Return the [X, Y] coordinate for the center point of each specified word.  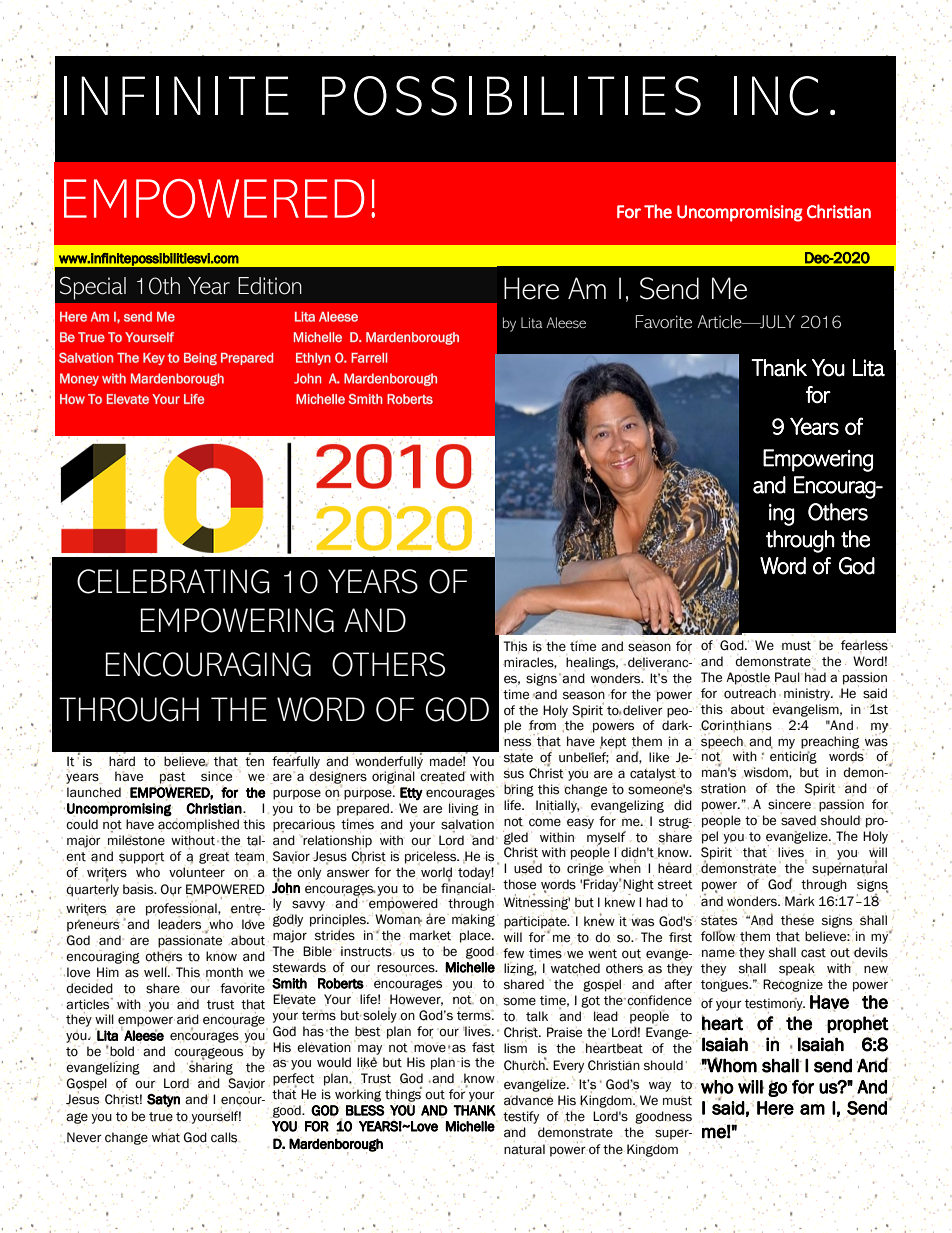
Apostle [748, 678]
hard [122, 761]
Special [93, 288]
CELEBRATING [173, 581]
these [797, 920]
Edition [270, 286]
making [473, 920]
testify [521, 1117]
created [443, 777]
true [161, 1117]
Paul [787, 677]
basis [139, 889]
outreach [750, 693]
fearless [864, 646]
